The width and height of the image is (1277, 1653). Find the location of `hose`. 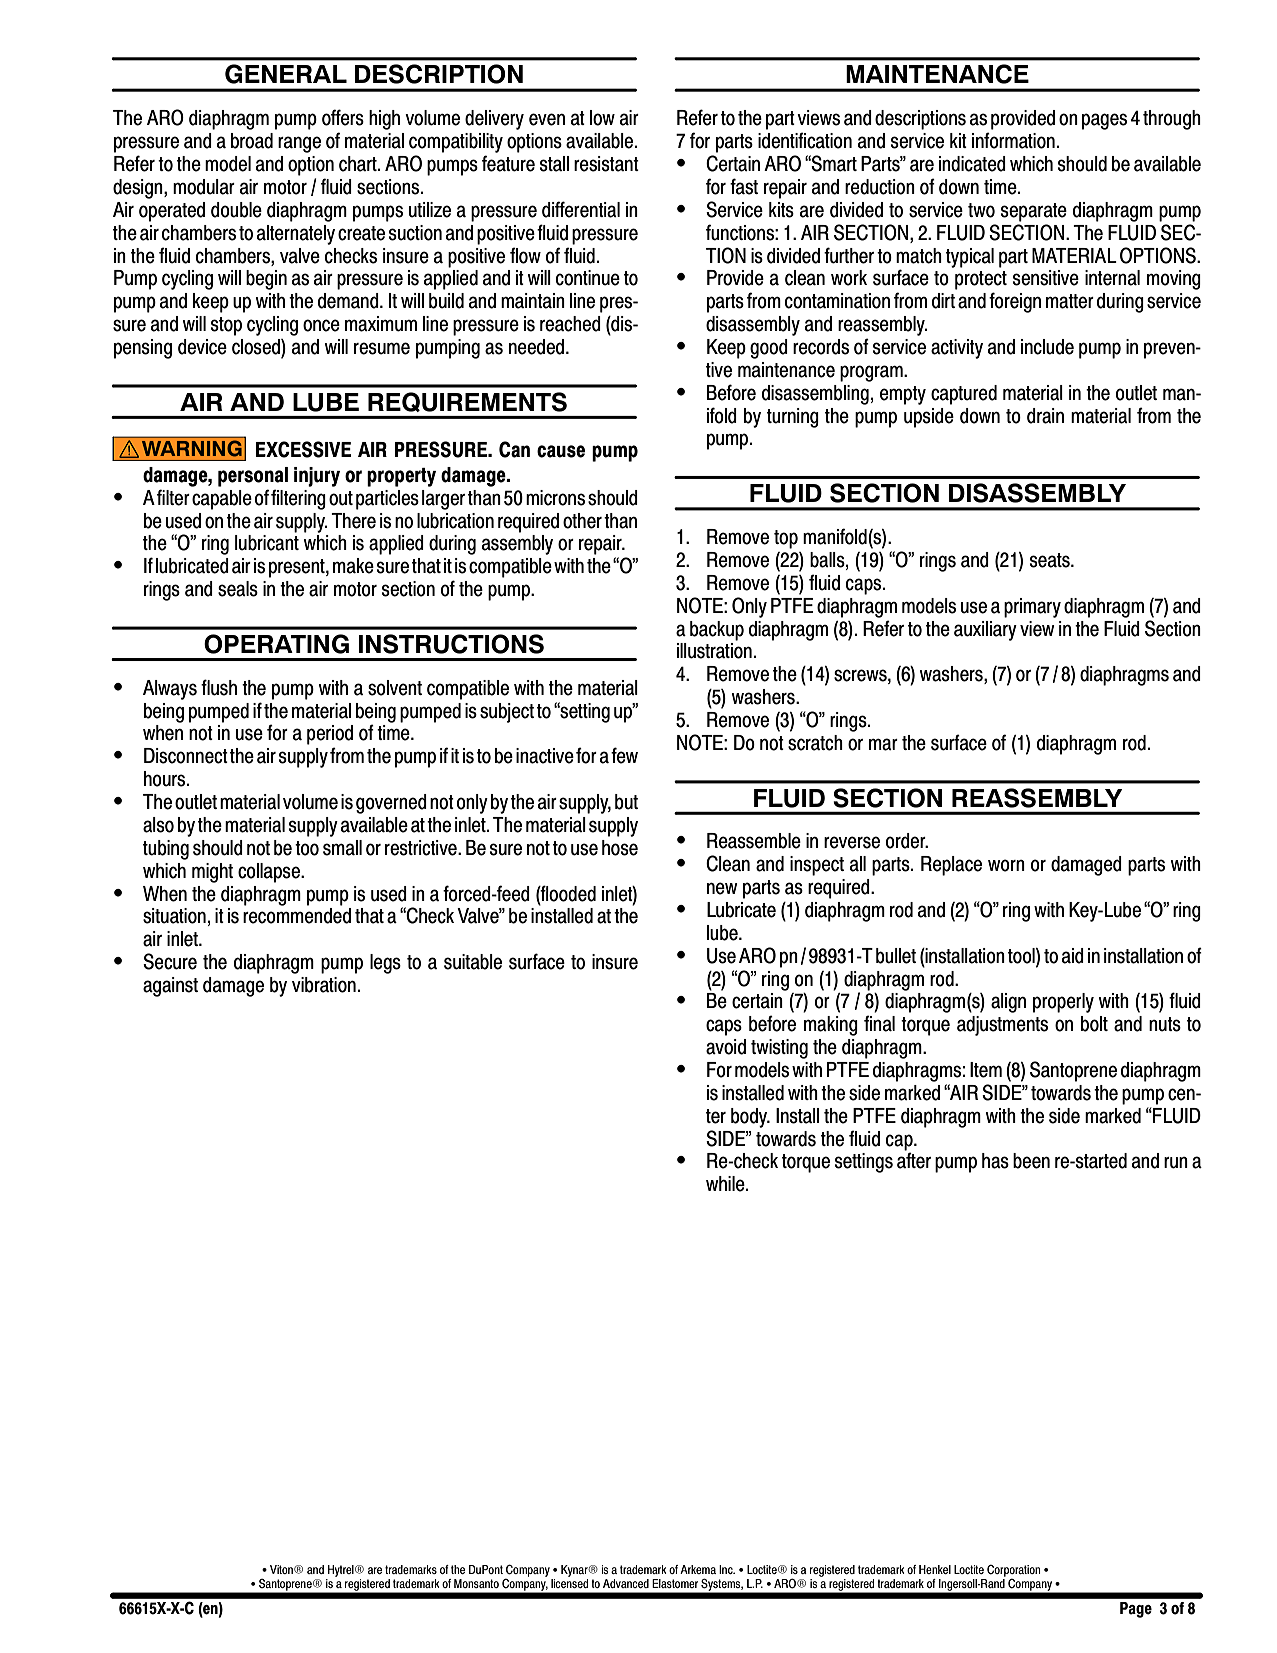

hose is located at coordinates (620, 848).
